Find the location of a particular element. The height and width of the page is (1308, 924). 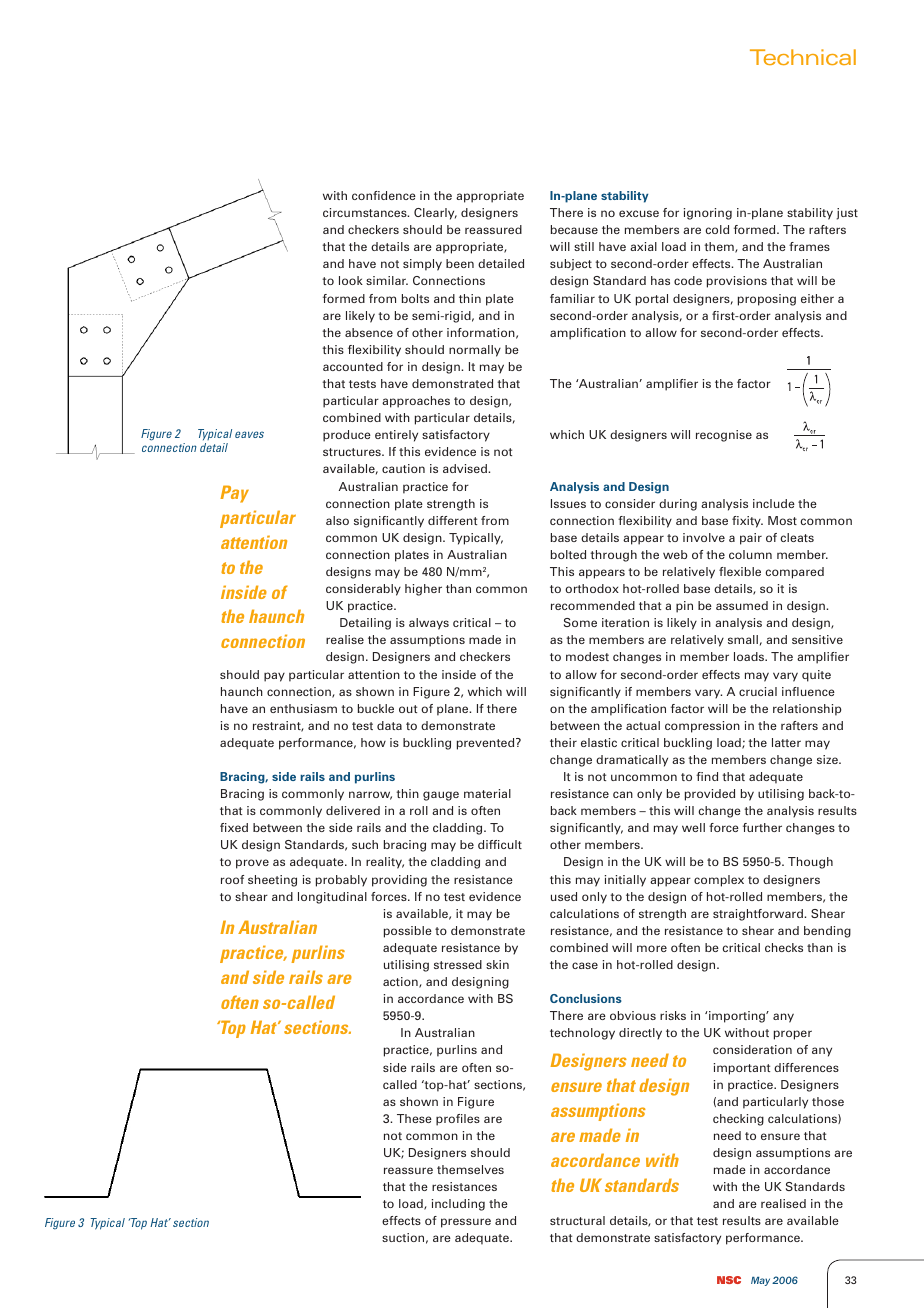

enthusiasm is located at coordinates (303, 708).
